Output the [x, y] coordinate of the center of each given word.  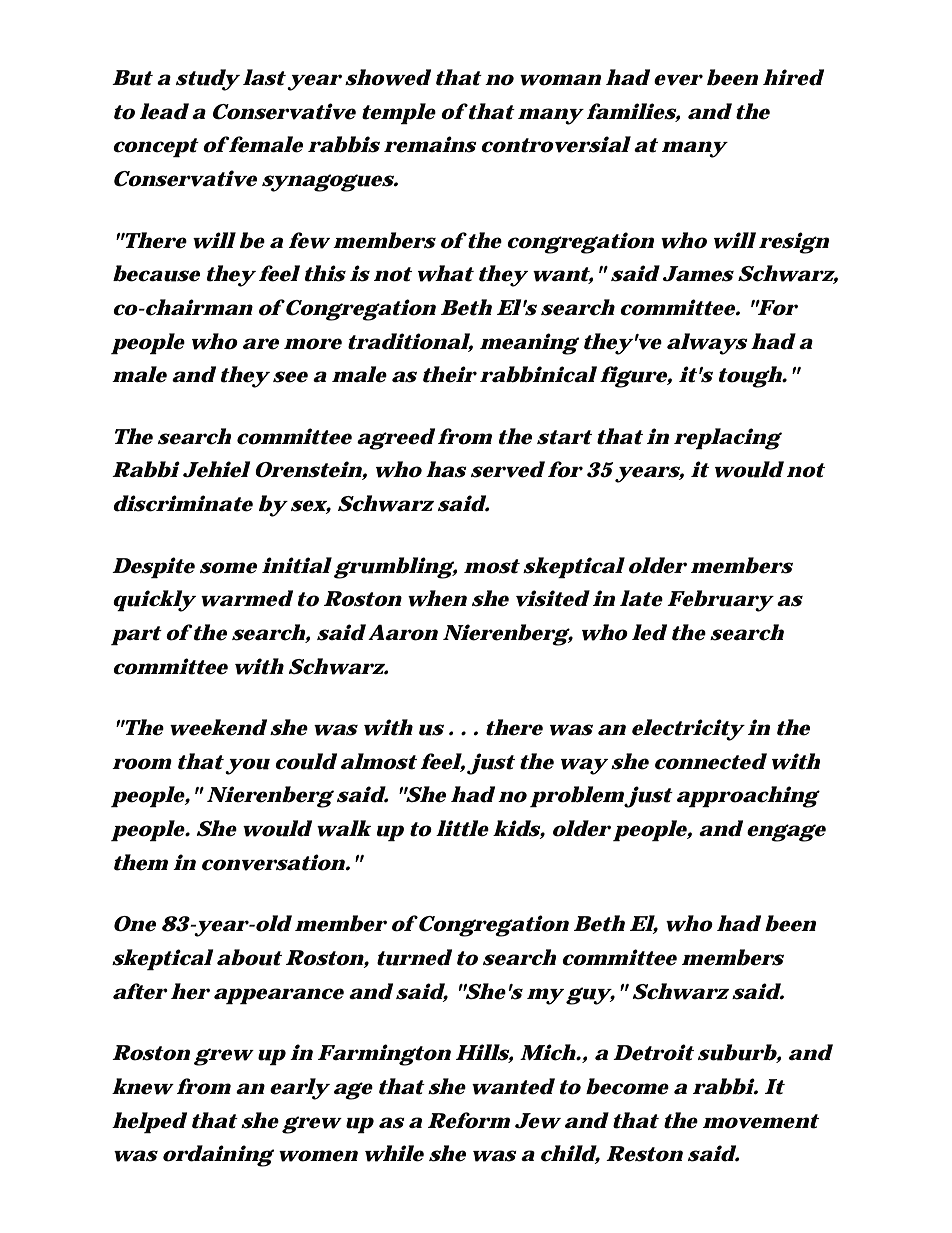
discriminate [183, 503]
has [446, 469]
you [247, 766]
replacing [728, 439]
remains [430, 144]
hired [793, 77]
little [462, 828]
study [208, 80]
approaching [748, 797]
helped [149, 1122]
